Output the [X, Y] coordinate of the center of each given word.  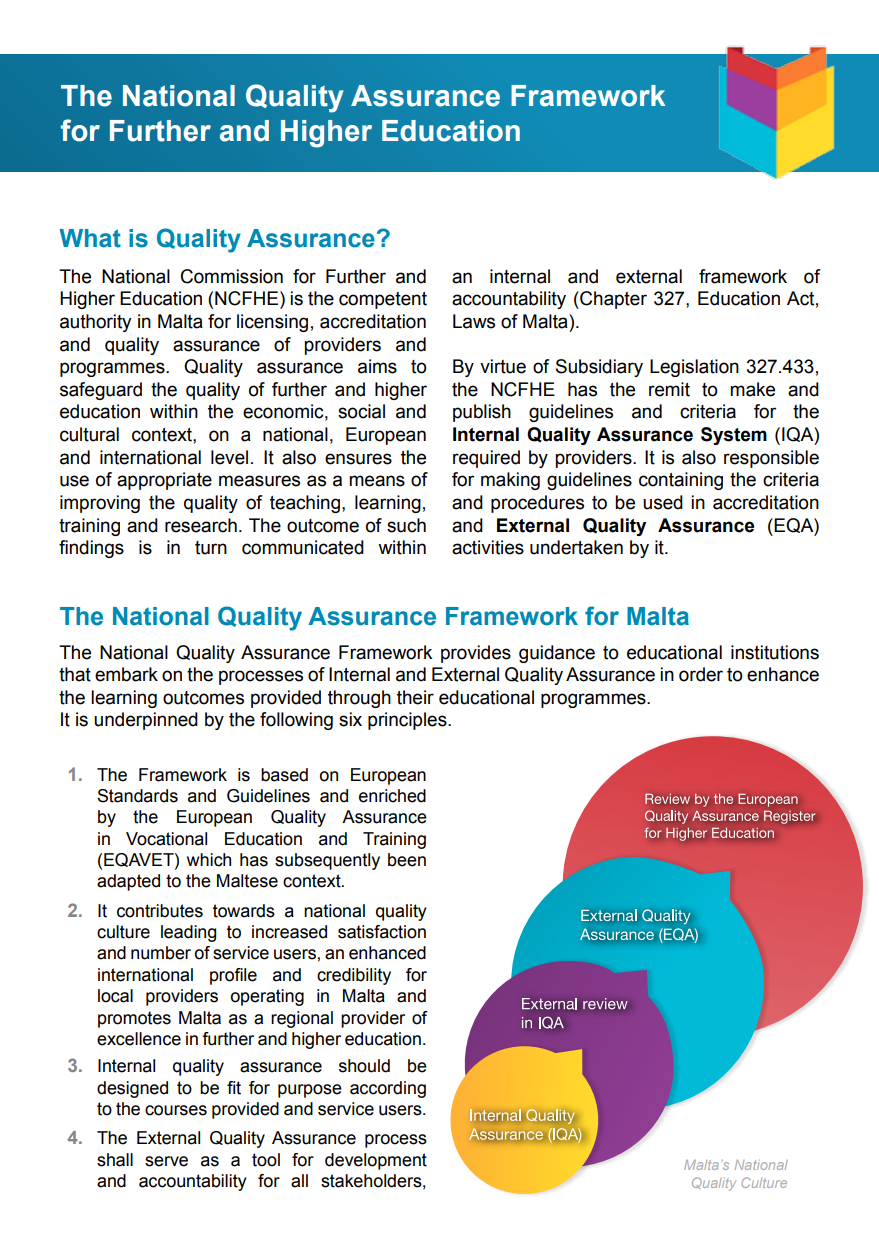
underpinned [146, 721]
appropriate [164, 481]
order [701, 674]
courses [176, 1110]
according [388, 1089]
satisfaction [382, 932]
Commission [232, 276]
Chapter [612, 300]
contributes [160, 911]
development [376, 1161]
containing [681, 481]
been [407, 860]
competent [383, 300]
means [377, 481]
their [415, 697]
